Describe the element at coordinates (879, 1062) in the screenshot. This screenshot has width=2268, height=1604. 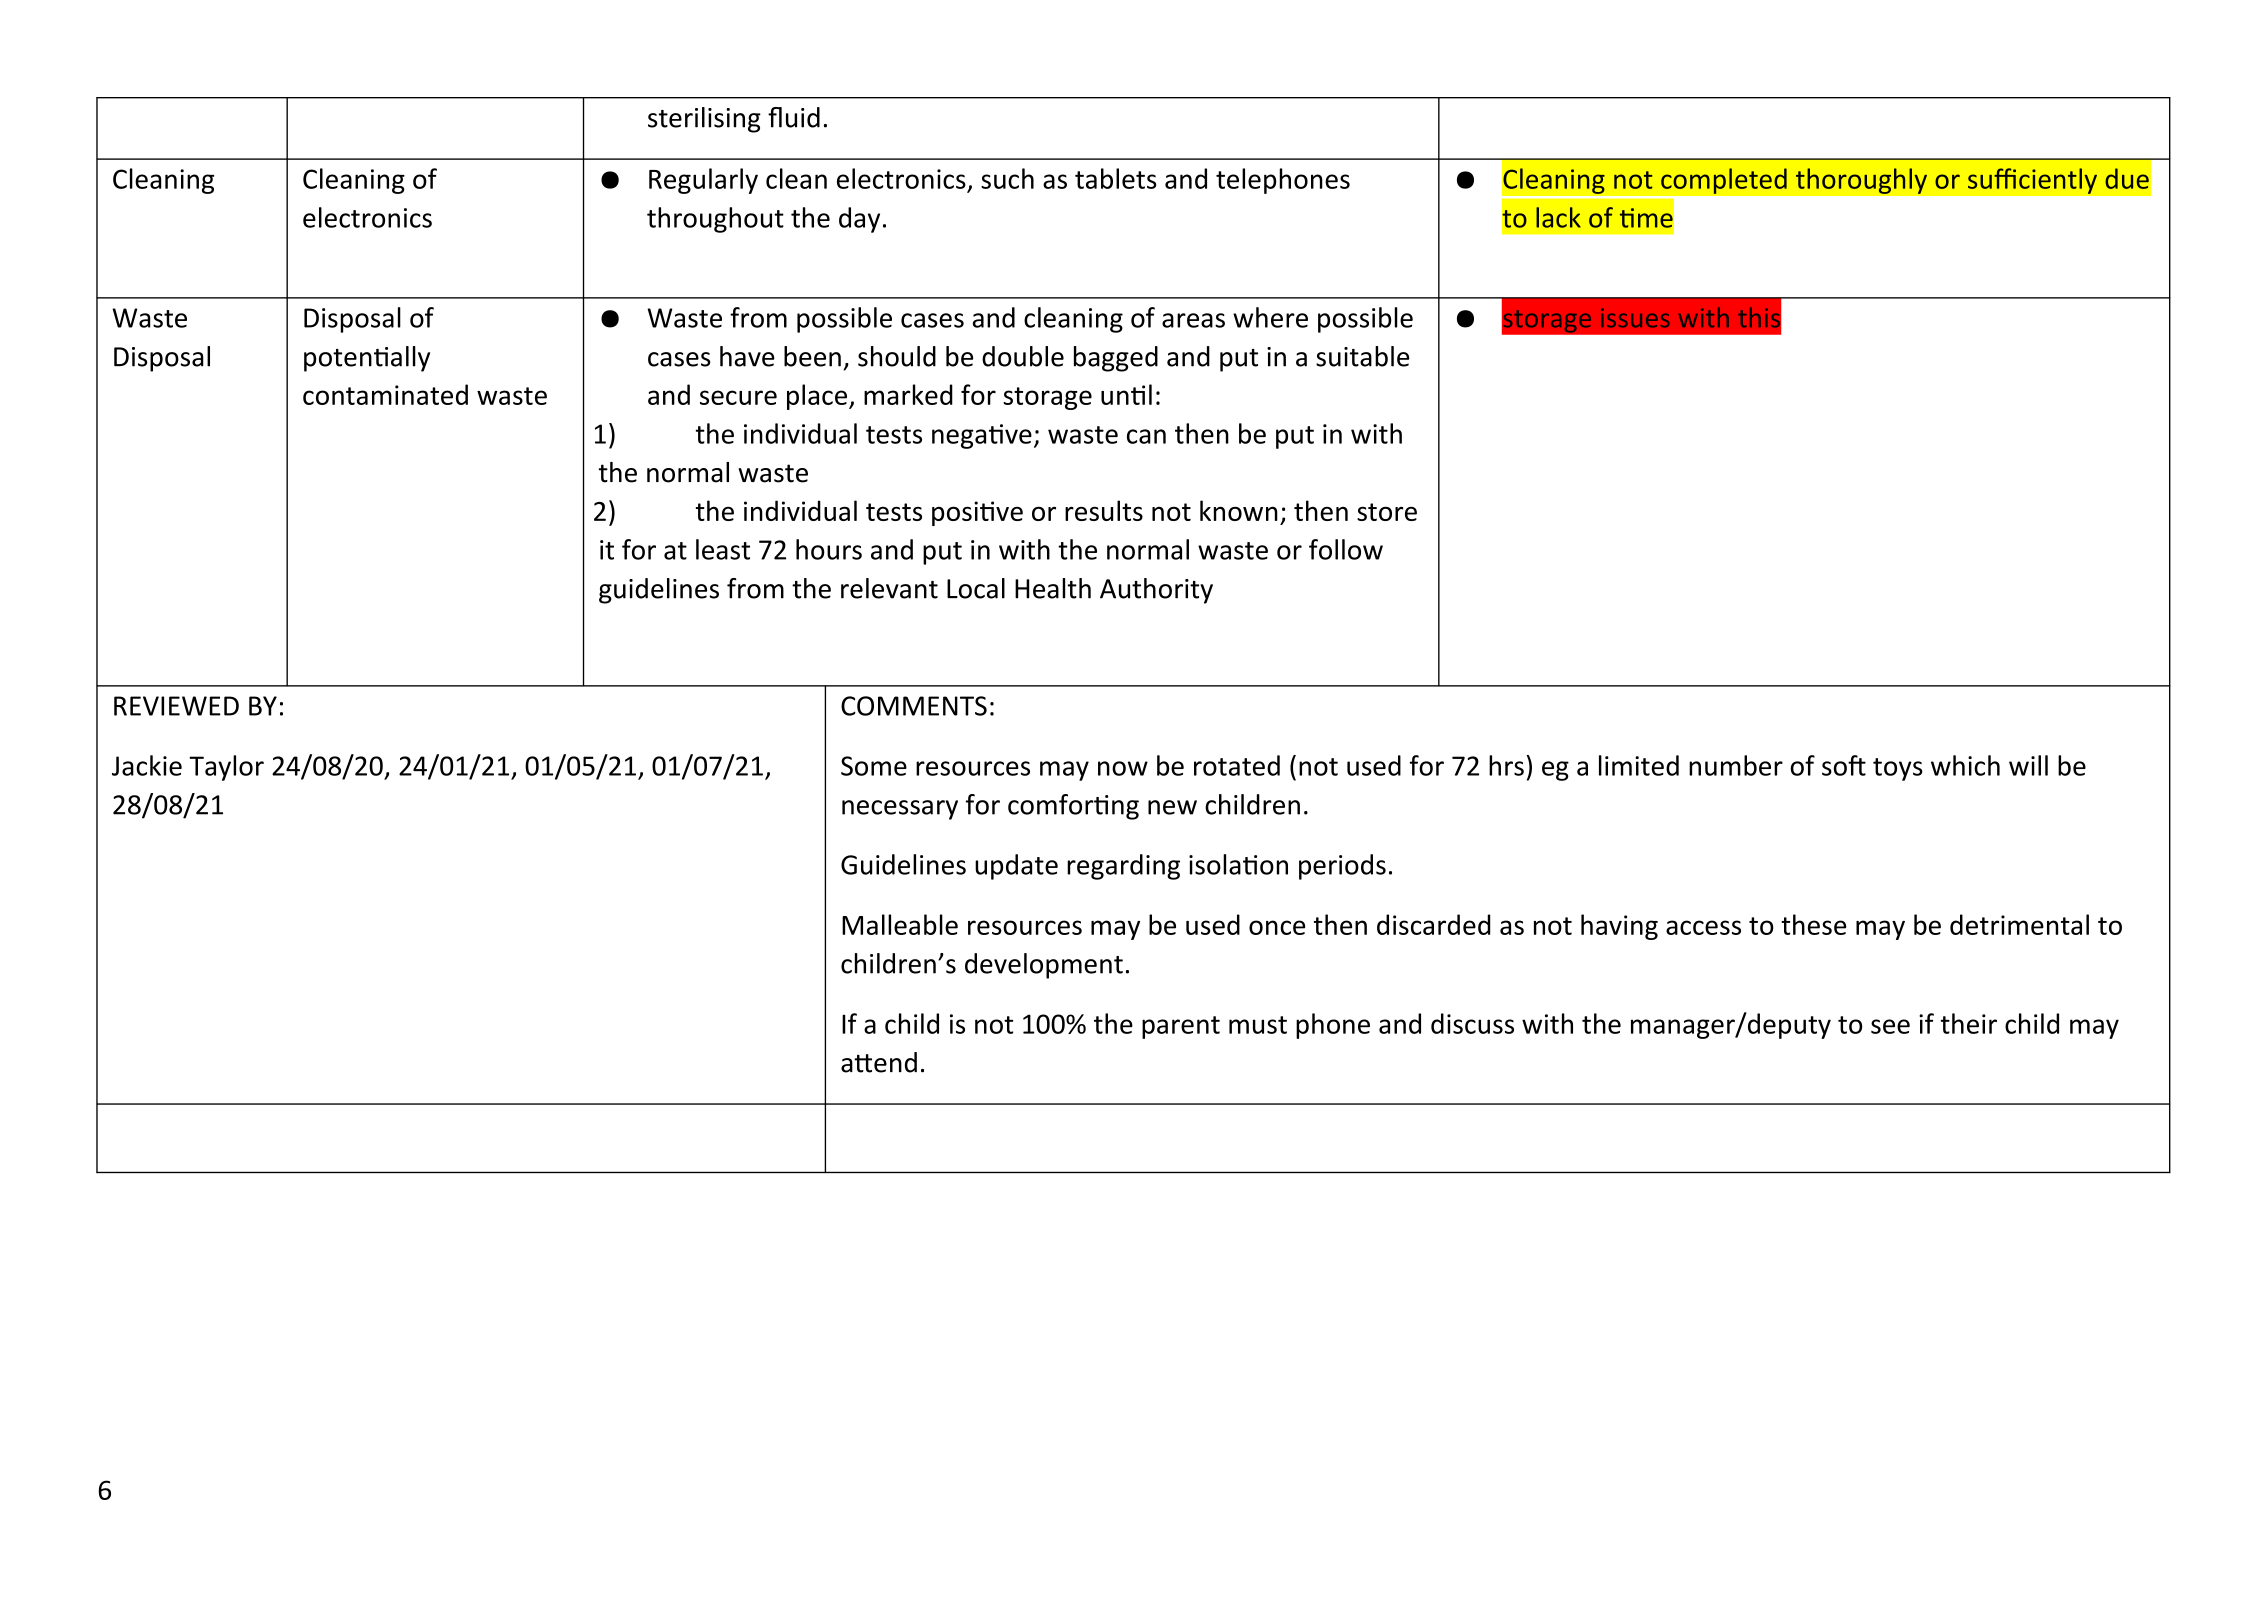
I see `attend` at that location.
